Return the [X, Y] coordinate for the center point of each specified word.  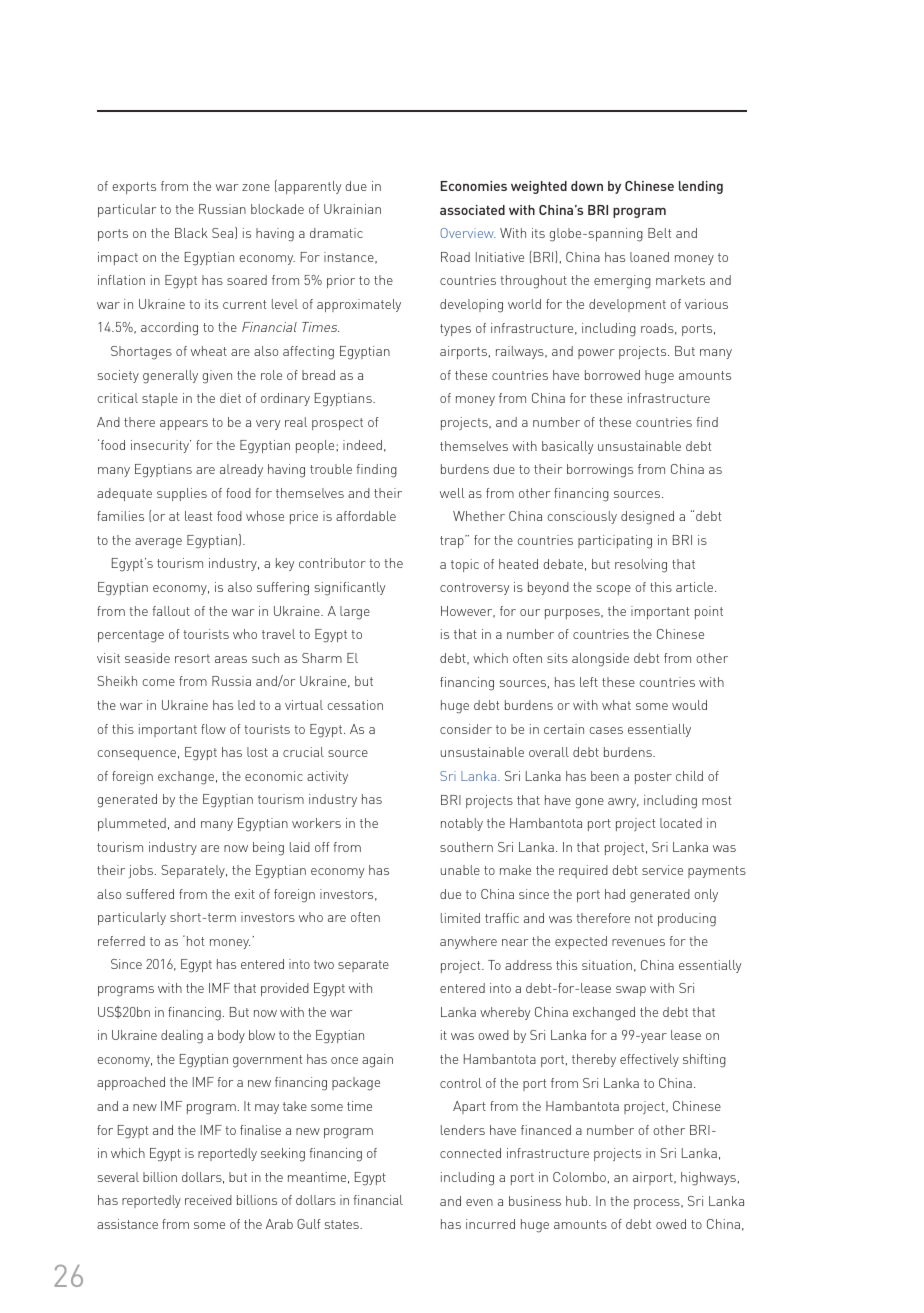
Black [191, 233]
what [616, 705]
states [343, 1224]
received [208, 1200]
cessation [355, 705]
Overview [468, 233]
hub [578, 1201]
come [158, 682]
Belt [659, 233]
